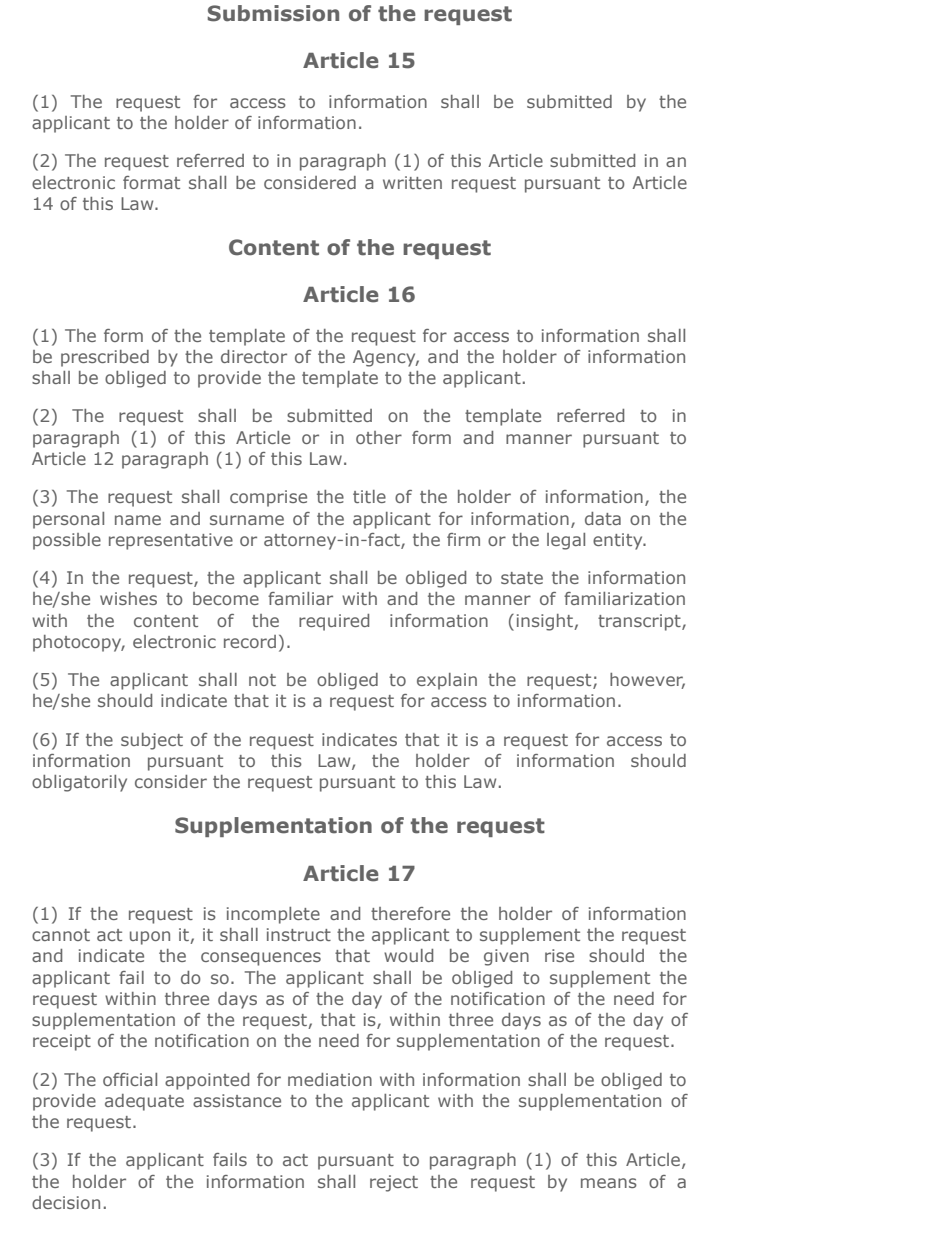 Image resolution: width=952 pixels, height=1233 pixels. I want to click on data, so click(603, 518).
